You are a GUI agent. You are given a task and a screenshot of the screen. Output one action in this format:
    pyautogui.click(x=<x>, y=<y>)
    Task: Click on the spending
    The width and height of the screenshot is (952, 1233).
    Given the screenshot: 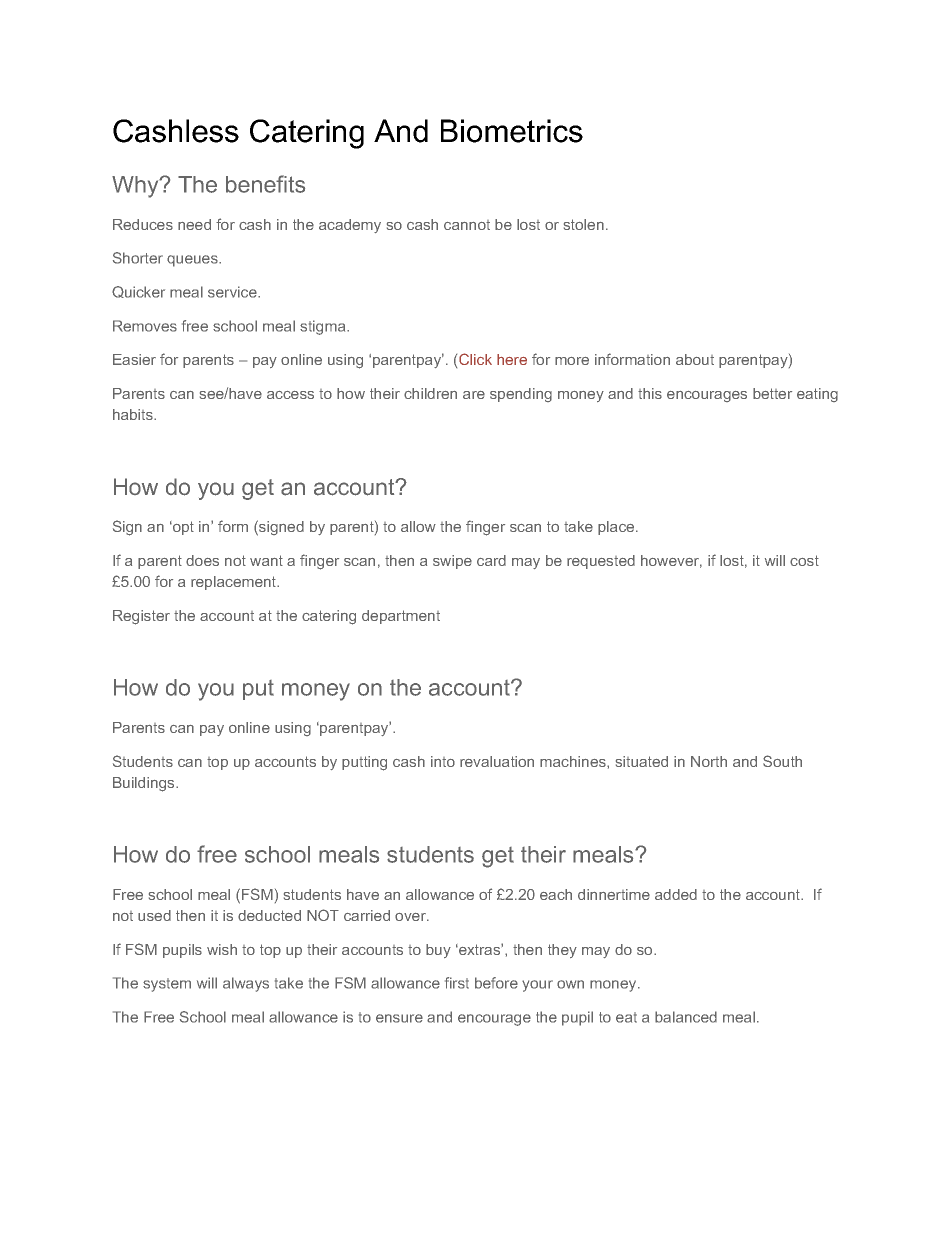 What is the action you would take?
    pyautogui.click(x=521, y=395)
